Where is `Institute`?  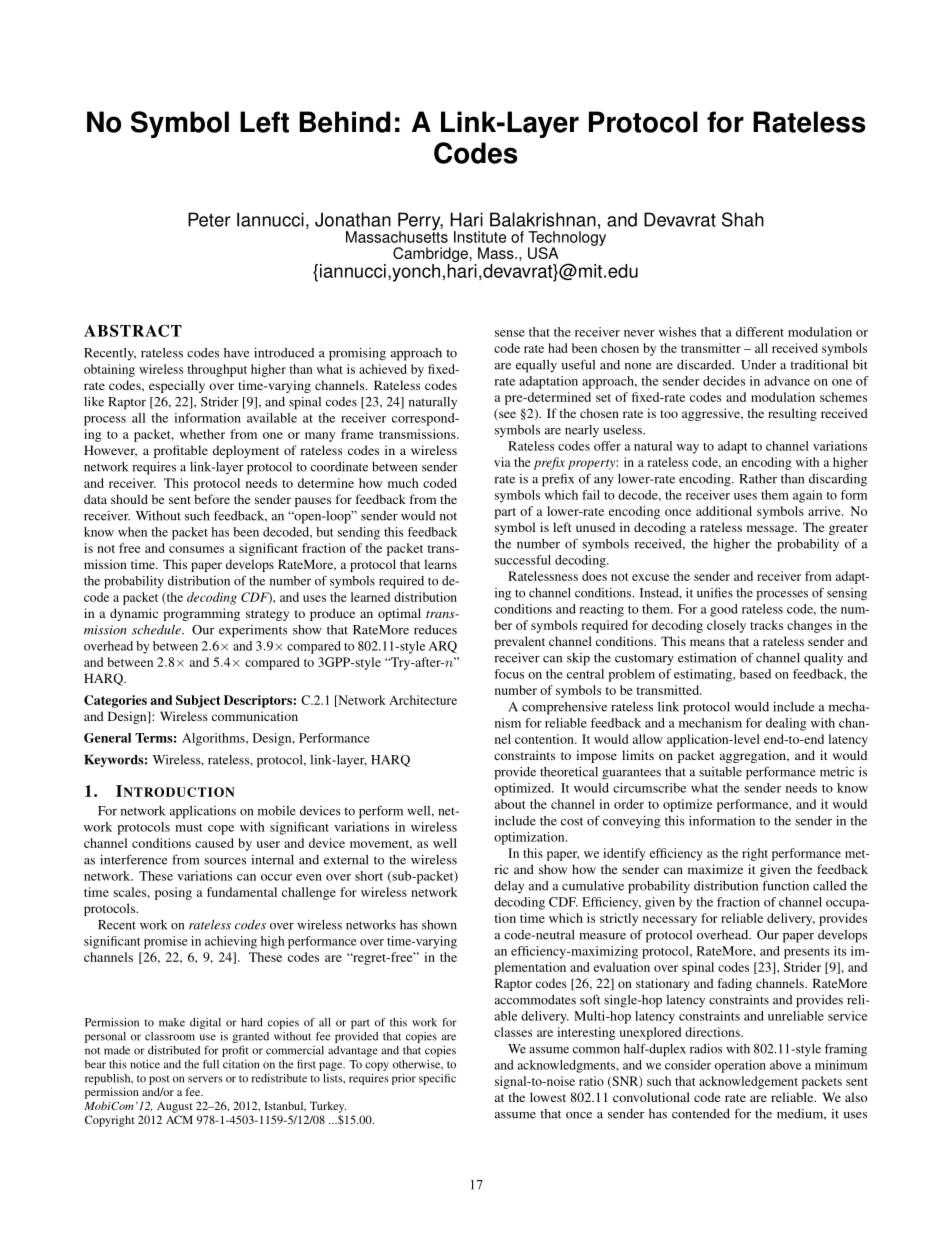
Institute is located at coordinates (480, 237).
